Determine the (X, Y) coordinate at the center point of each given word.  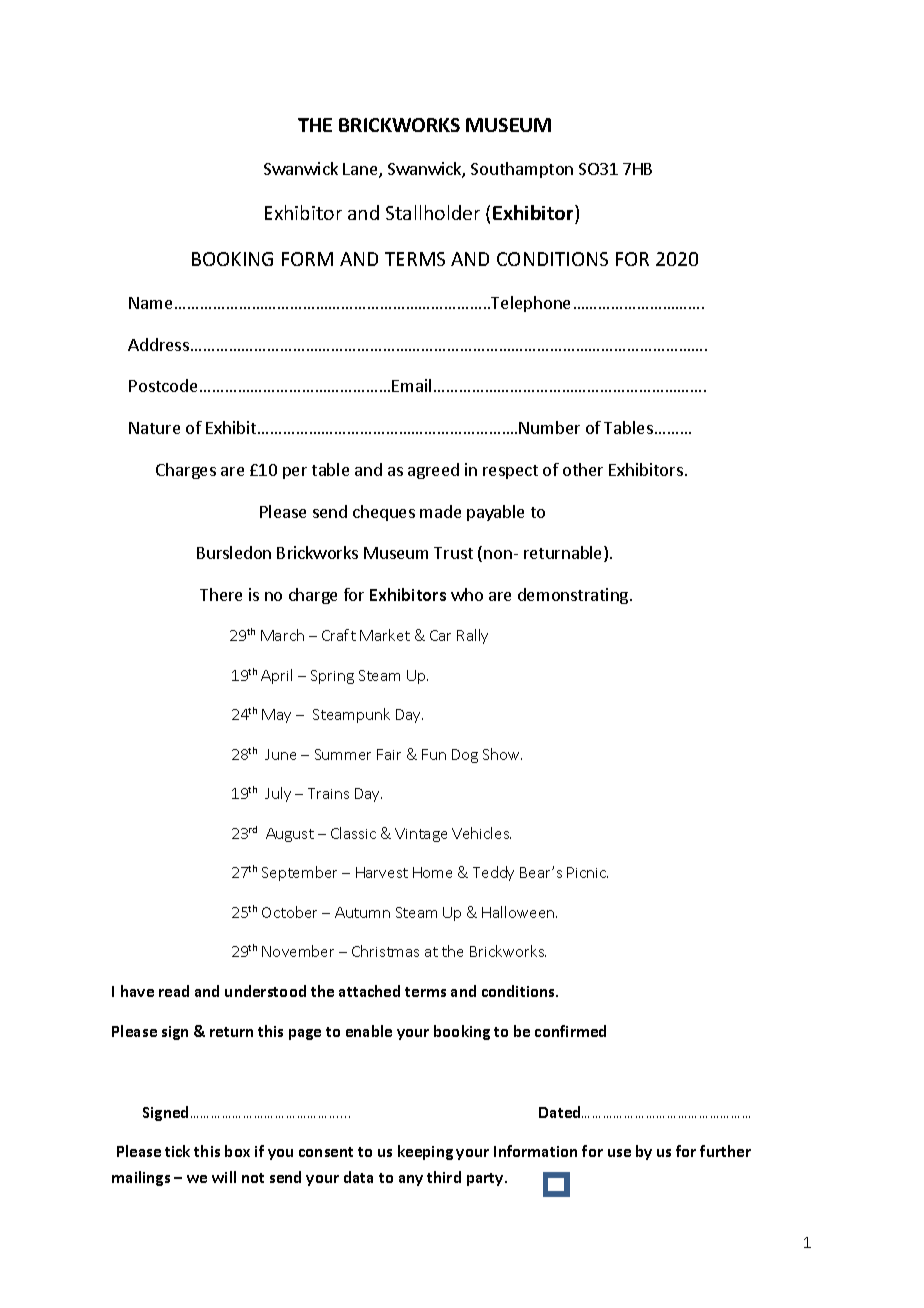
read (174, 991)
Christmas (385, 951)
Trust (453, 553)
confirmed (570, 1031)
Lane (361, 170)
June (280, 754)
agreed (433, 471)
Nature (154, 428)
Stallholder (433, 212)
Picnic (587, 872)
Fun (434, 754)
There (221, 594)
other (583, 469)
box (237, 1151)
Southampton (522, 170)
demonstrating (574, 596)
